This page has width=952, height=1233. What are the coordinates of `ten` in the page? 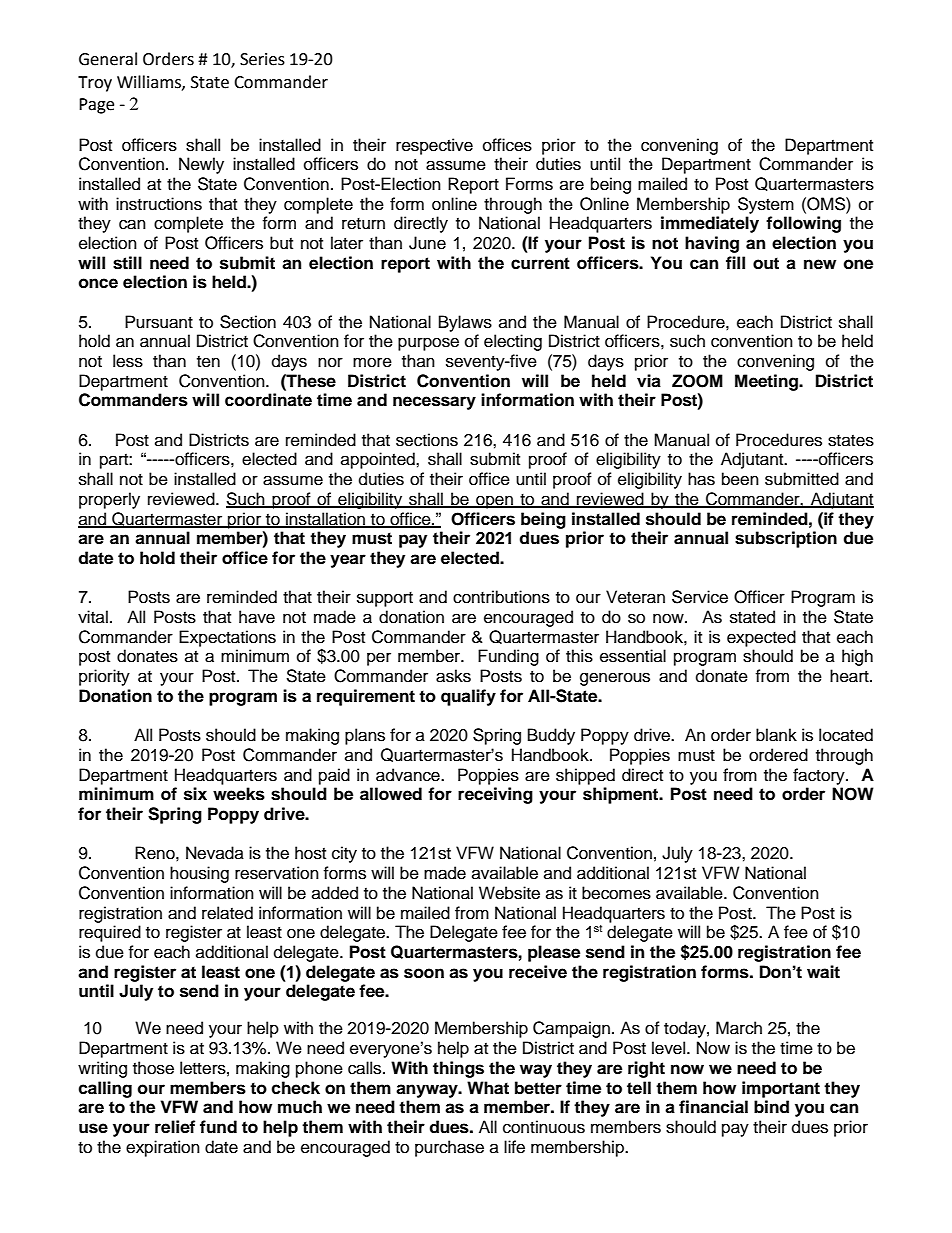 It's located at (208, 362).
